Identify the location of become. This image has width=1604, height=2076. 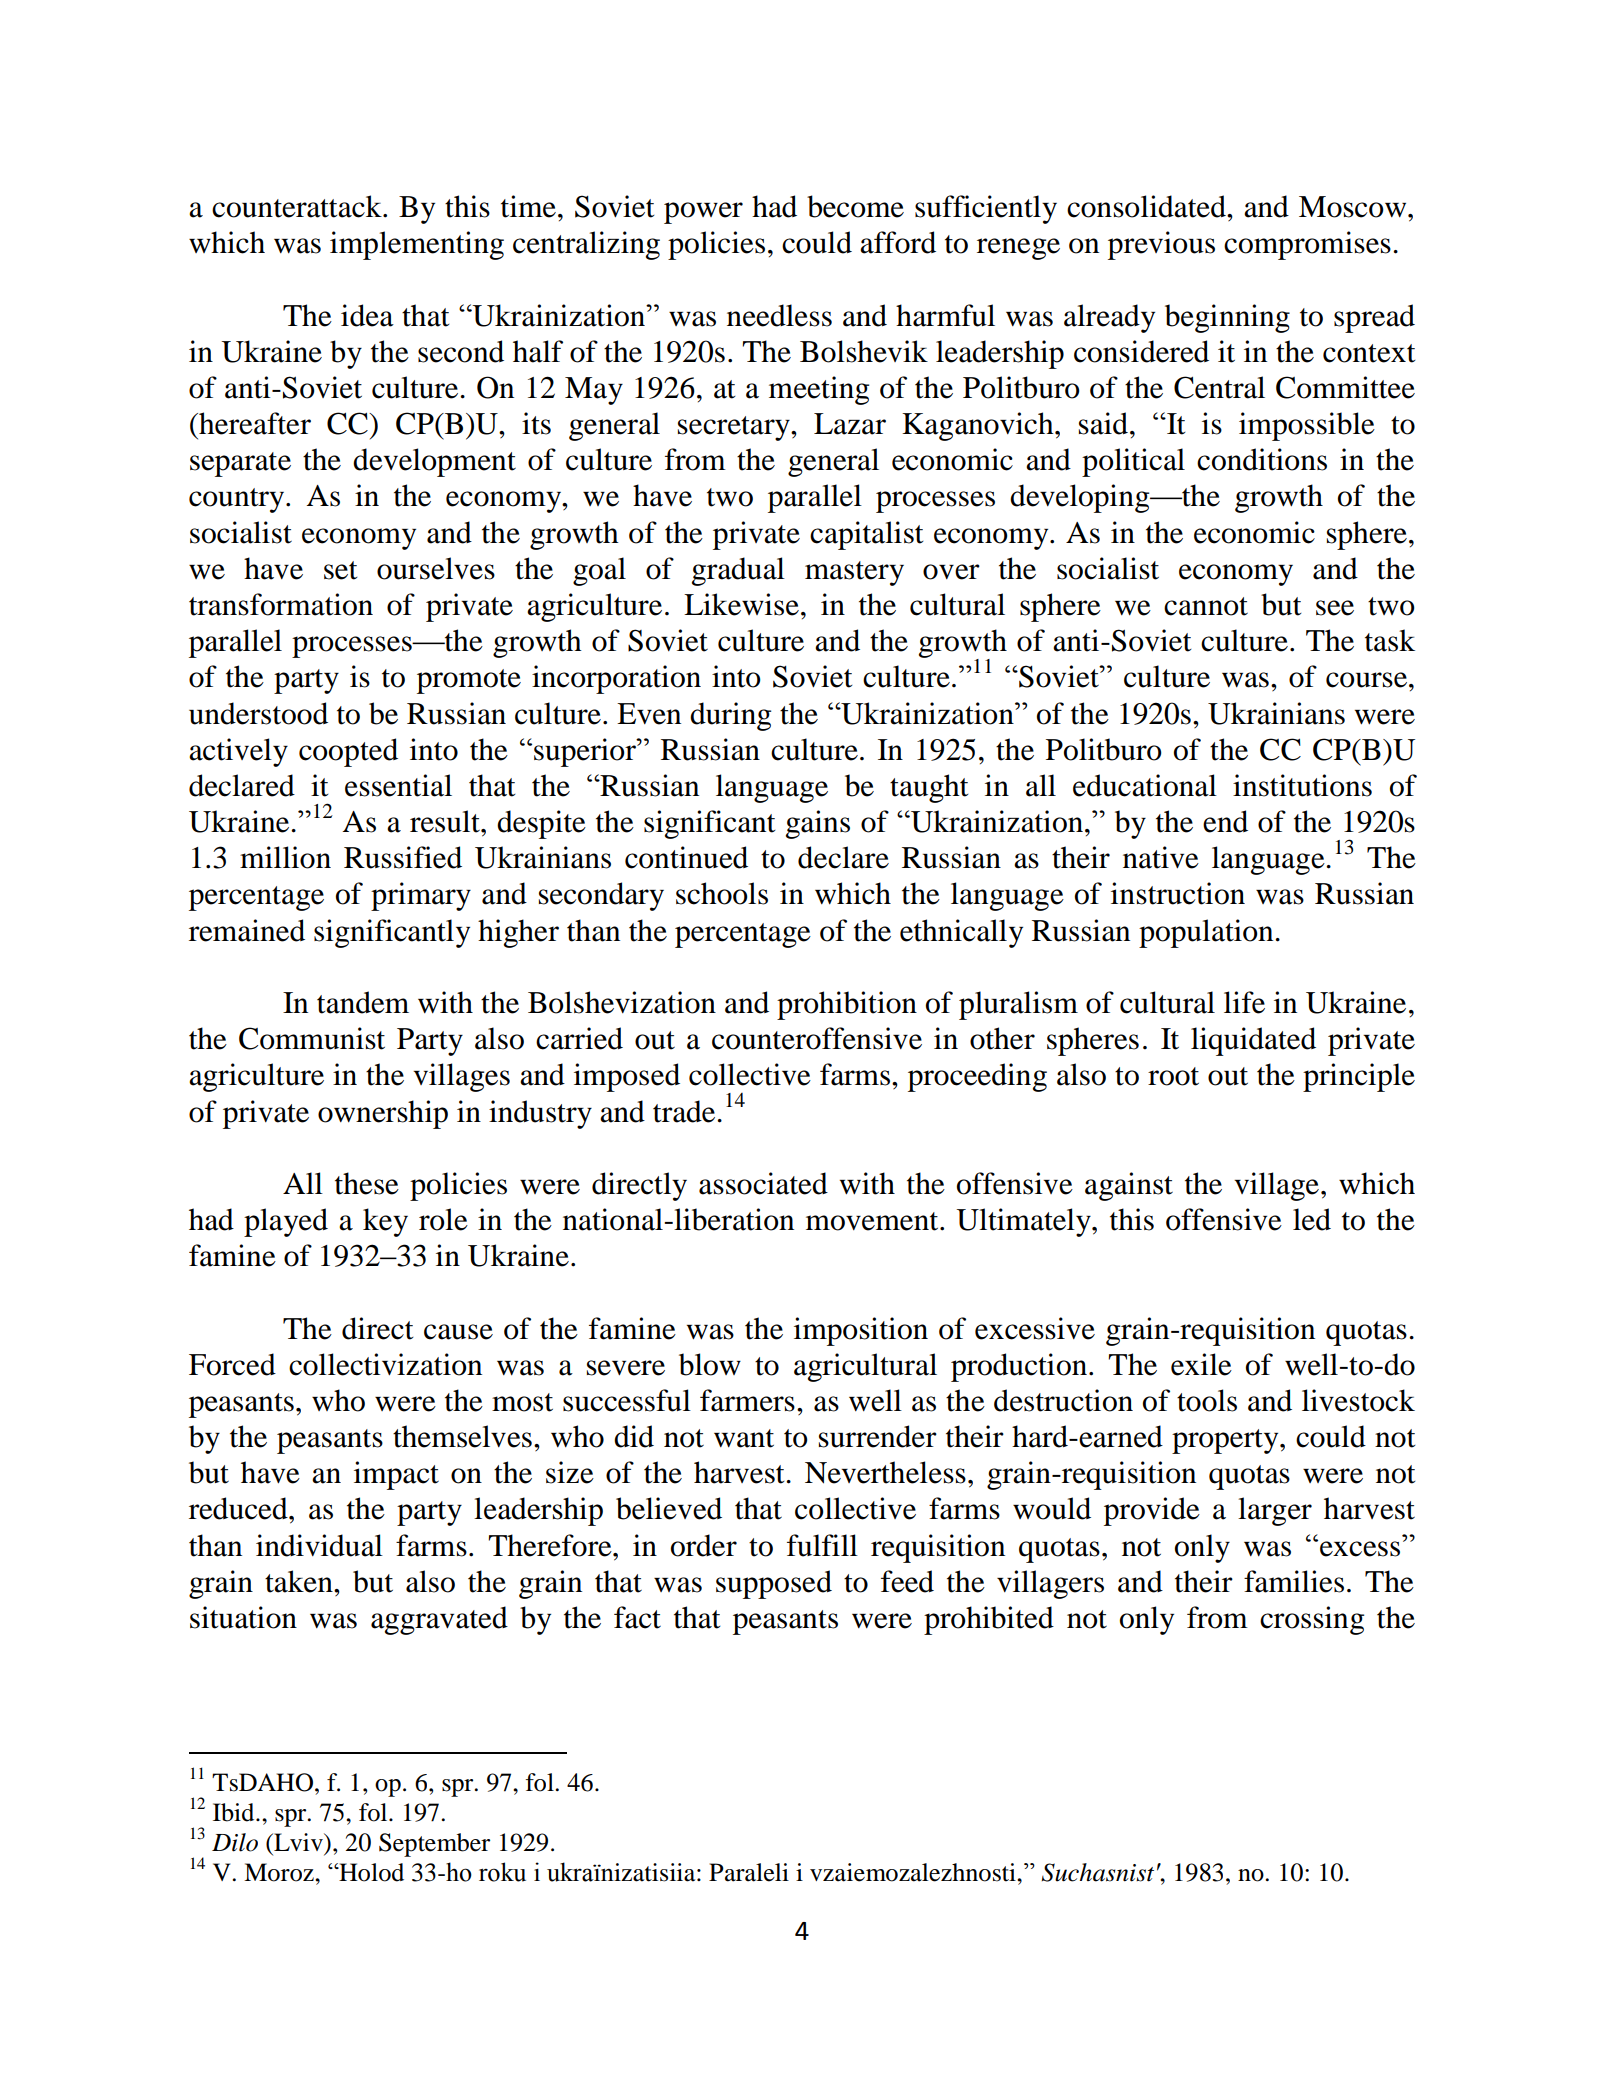
(855, 206).
